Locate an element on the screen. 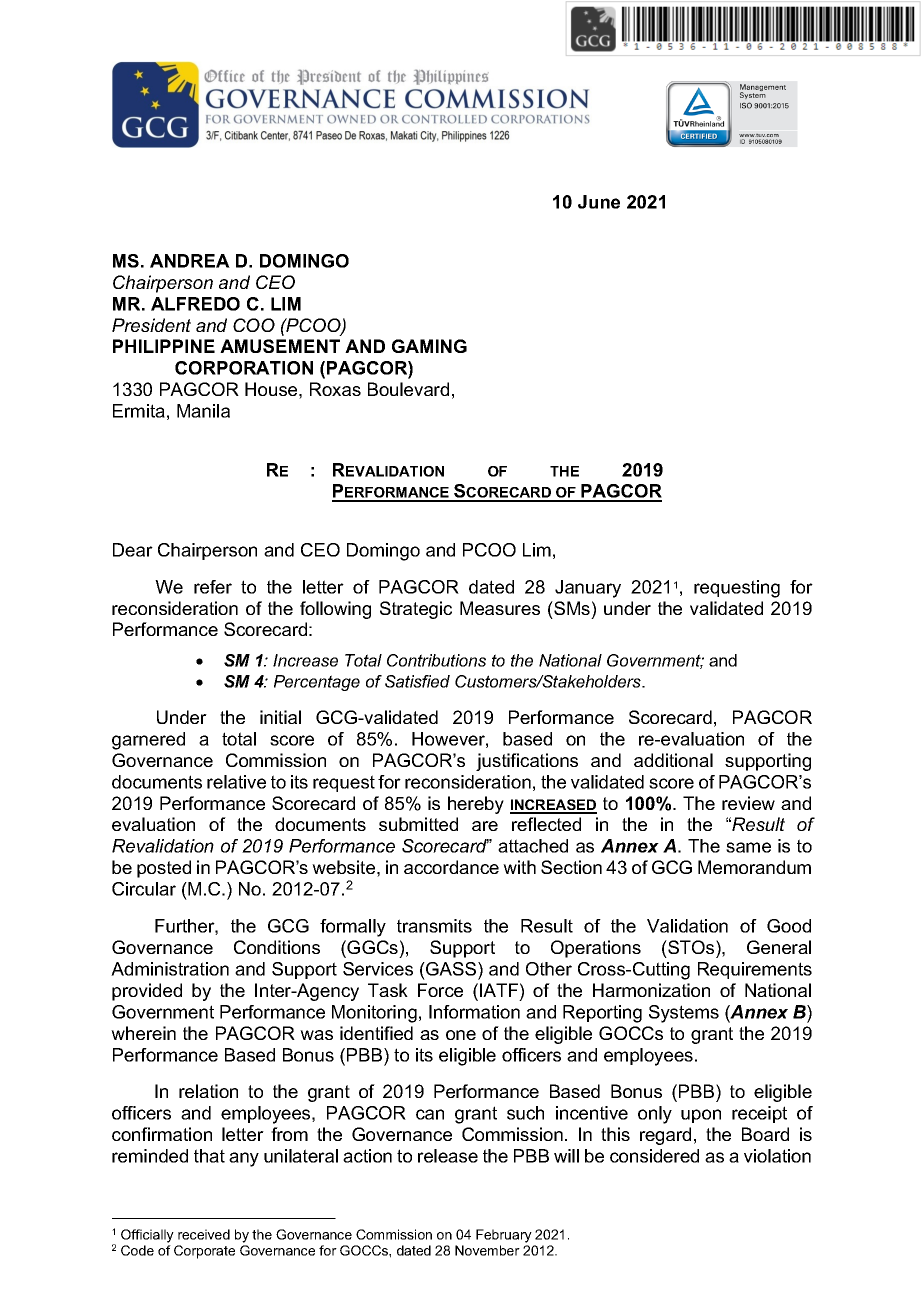 This screenshot has height=1308, width=924. additional is located at coordinates (673, 760).
